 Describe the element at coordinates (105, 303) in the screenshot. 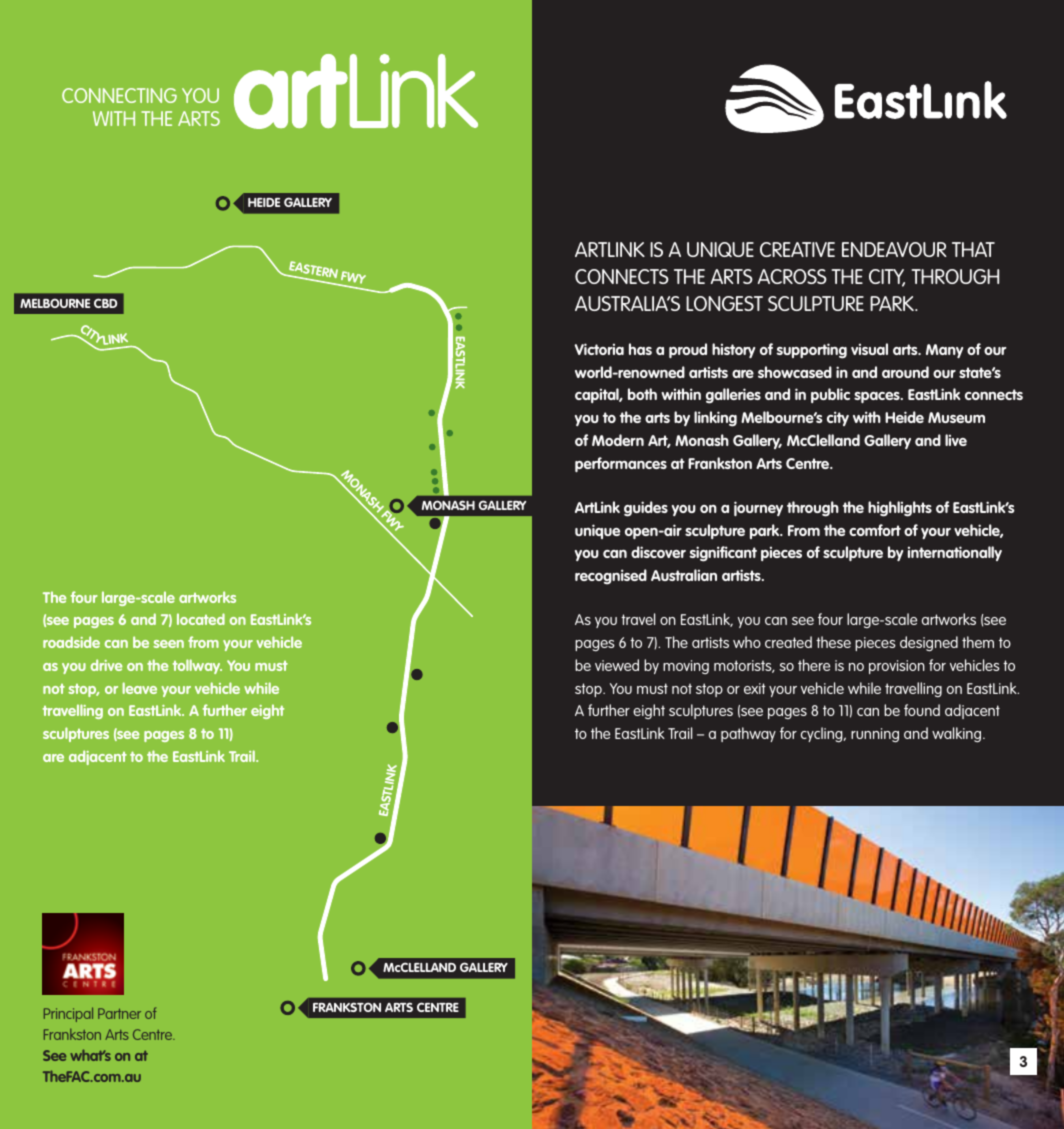

I see `CBD` at that location.
